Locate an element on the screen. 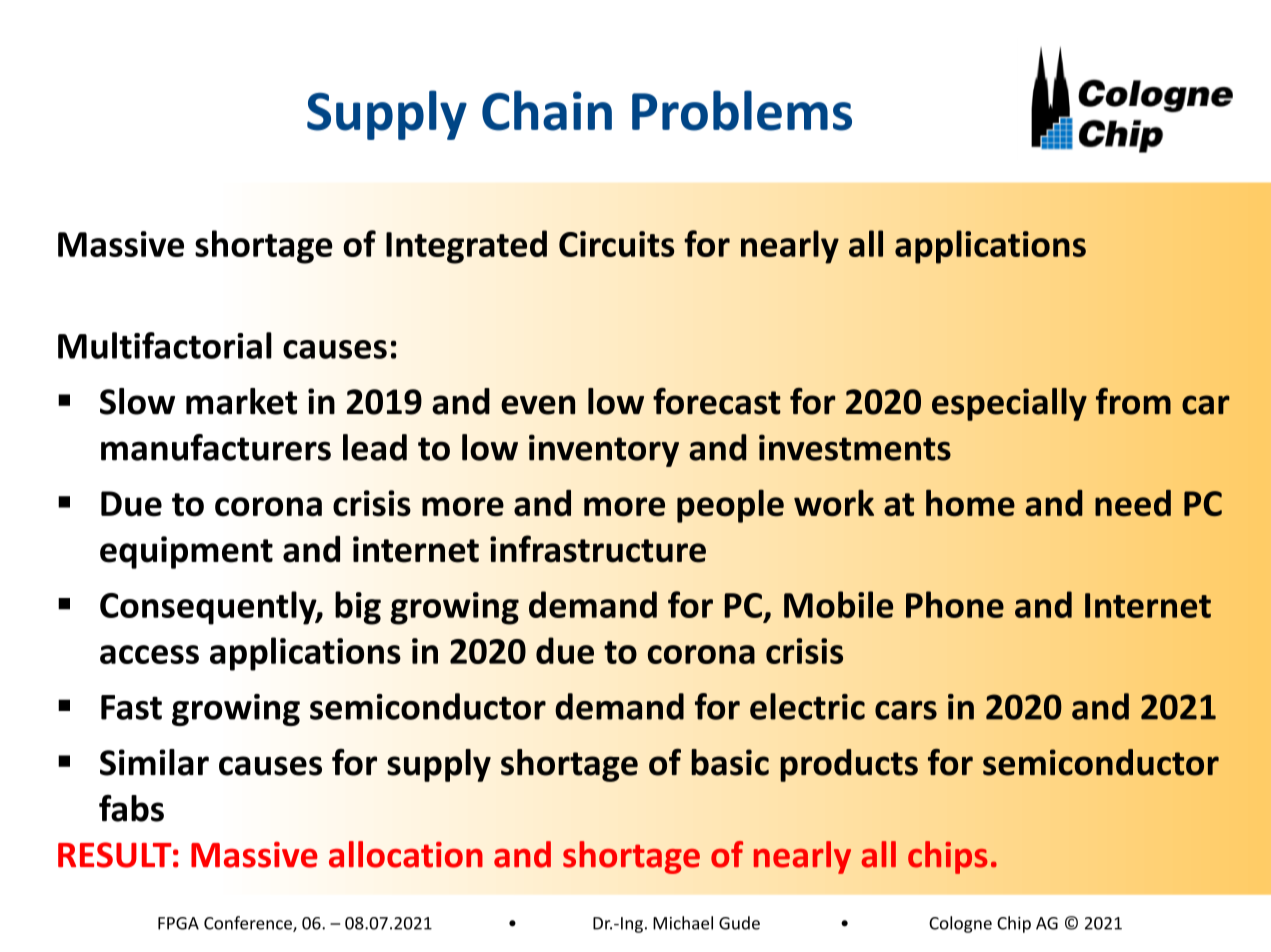  infrastructure is located at coordinates (598, 549).
